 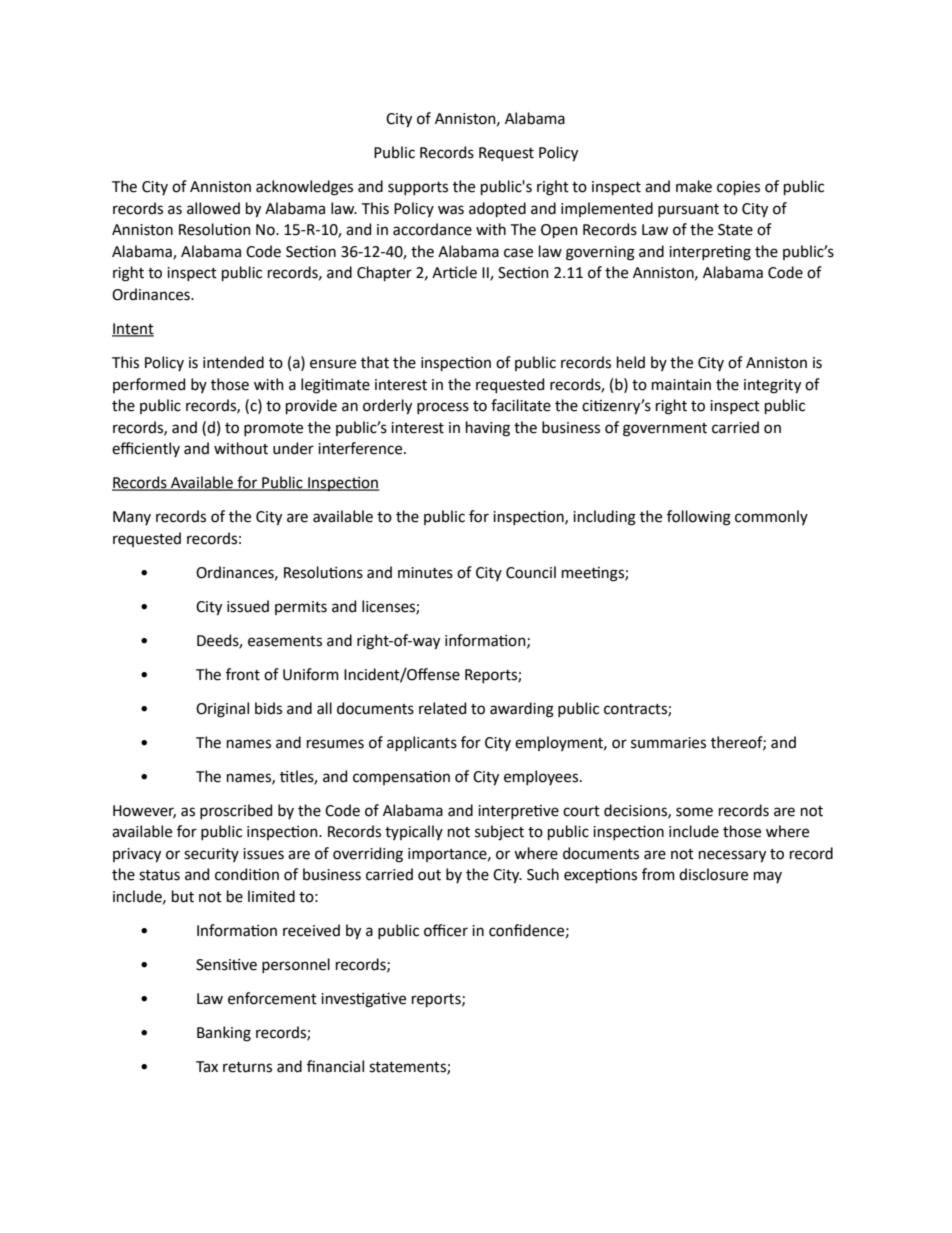 I want to click on Many, so click(x=132, y=518).
